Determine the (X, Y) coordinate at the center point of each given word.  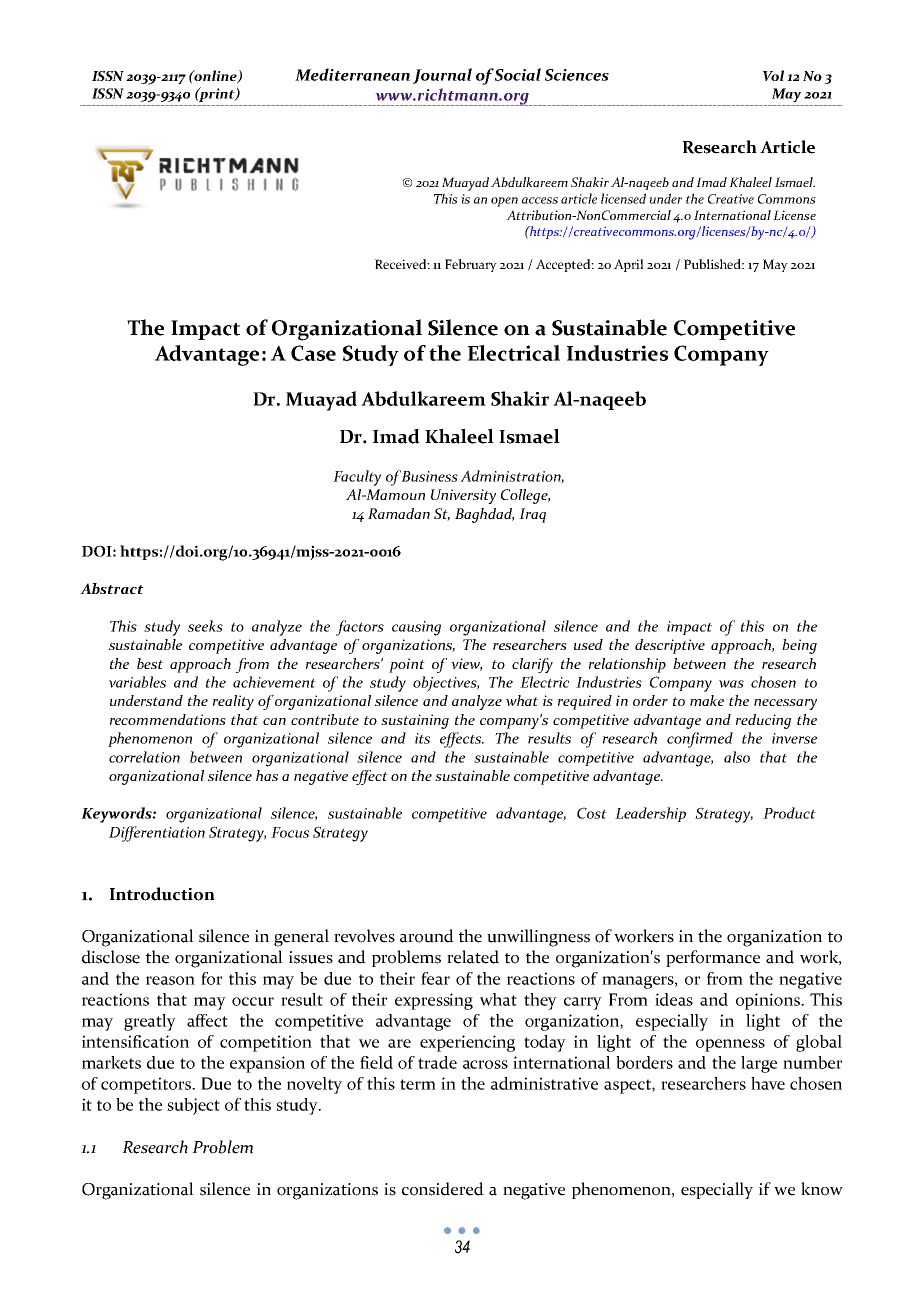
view (466, 664)
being (799, 646)
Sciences (577, 75)
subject (193, 1106)
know (822, 1189)
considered (443, 1189)
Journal (442, 76)
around (427, 936)
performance (713, 958)
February (471, 265)
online (216, 77)
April (629, 265)
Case (313, 353)
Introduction (162, 894)
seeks (205, 626)
